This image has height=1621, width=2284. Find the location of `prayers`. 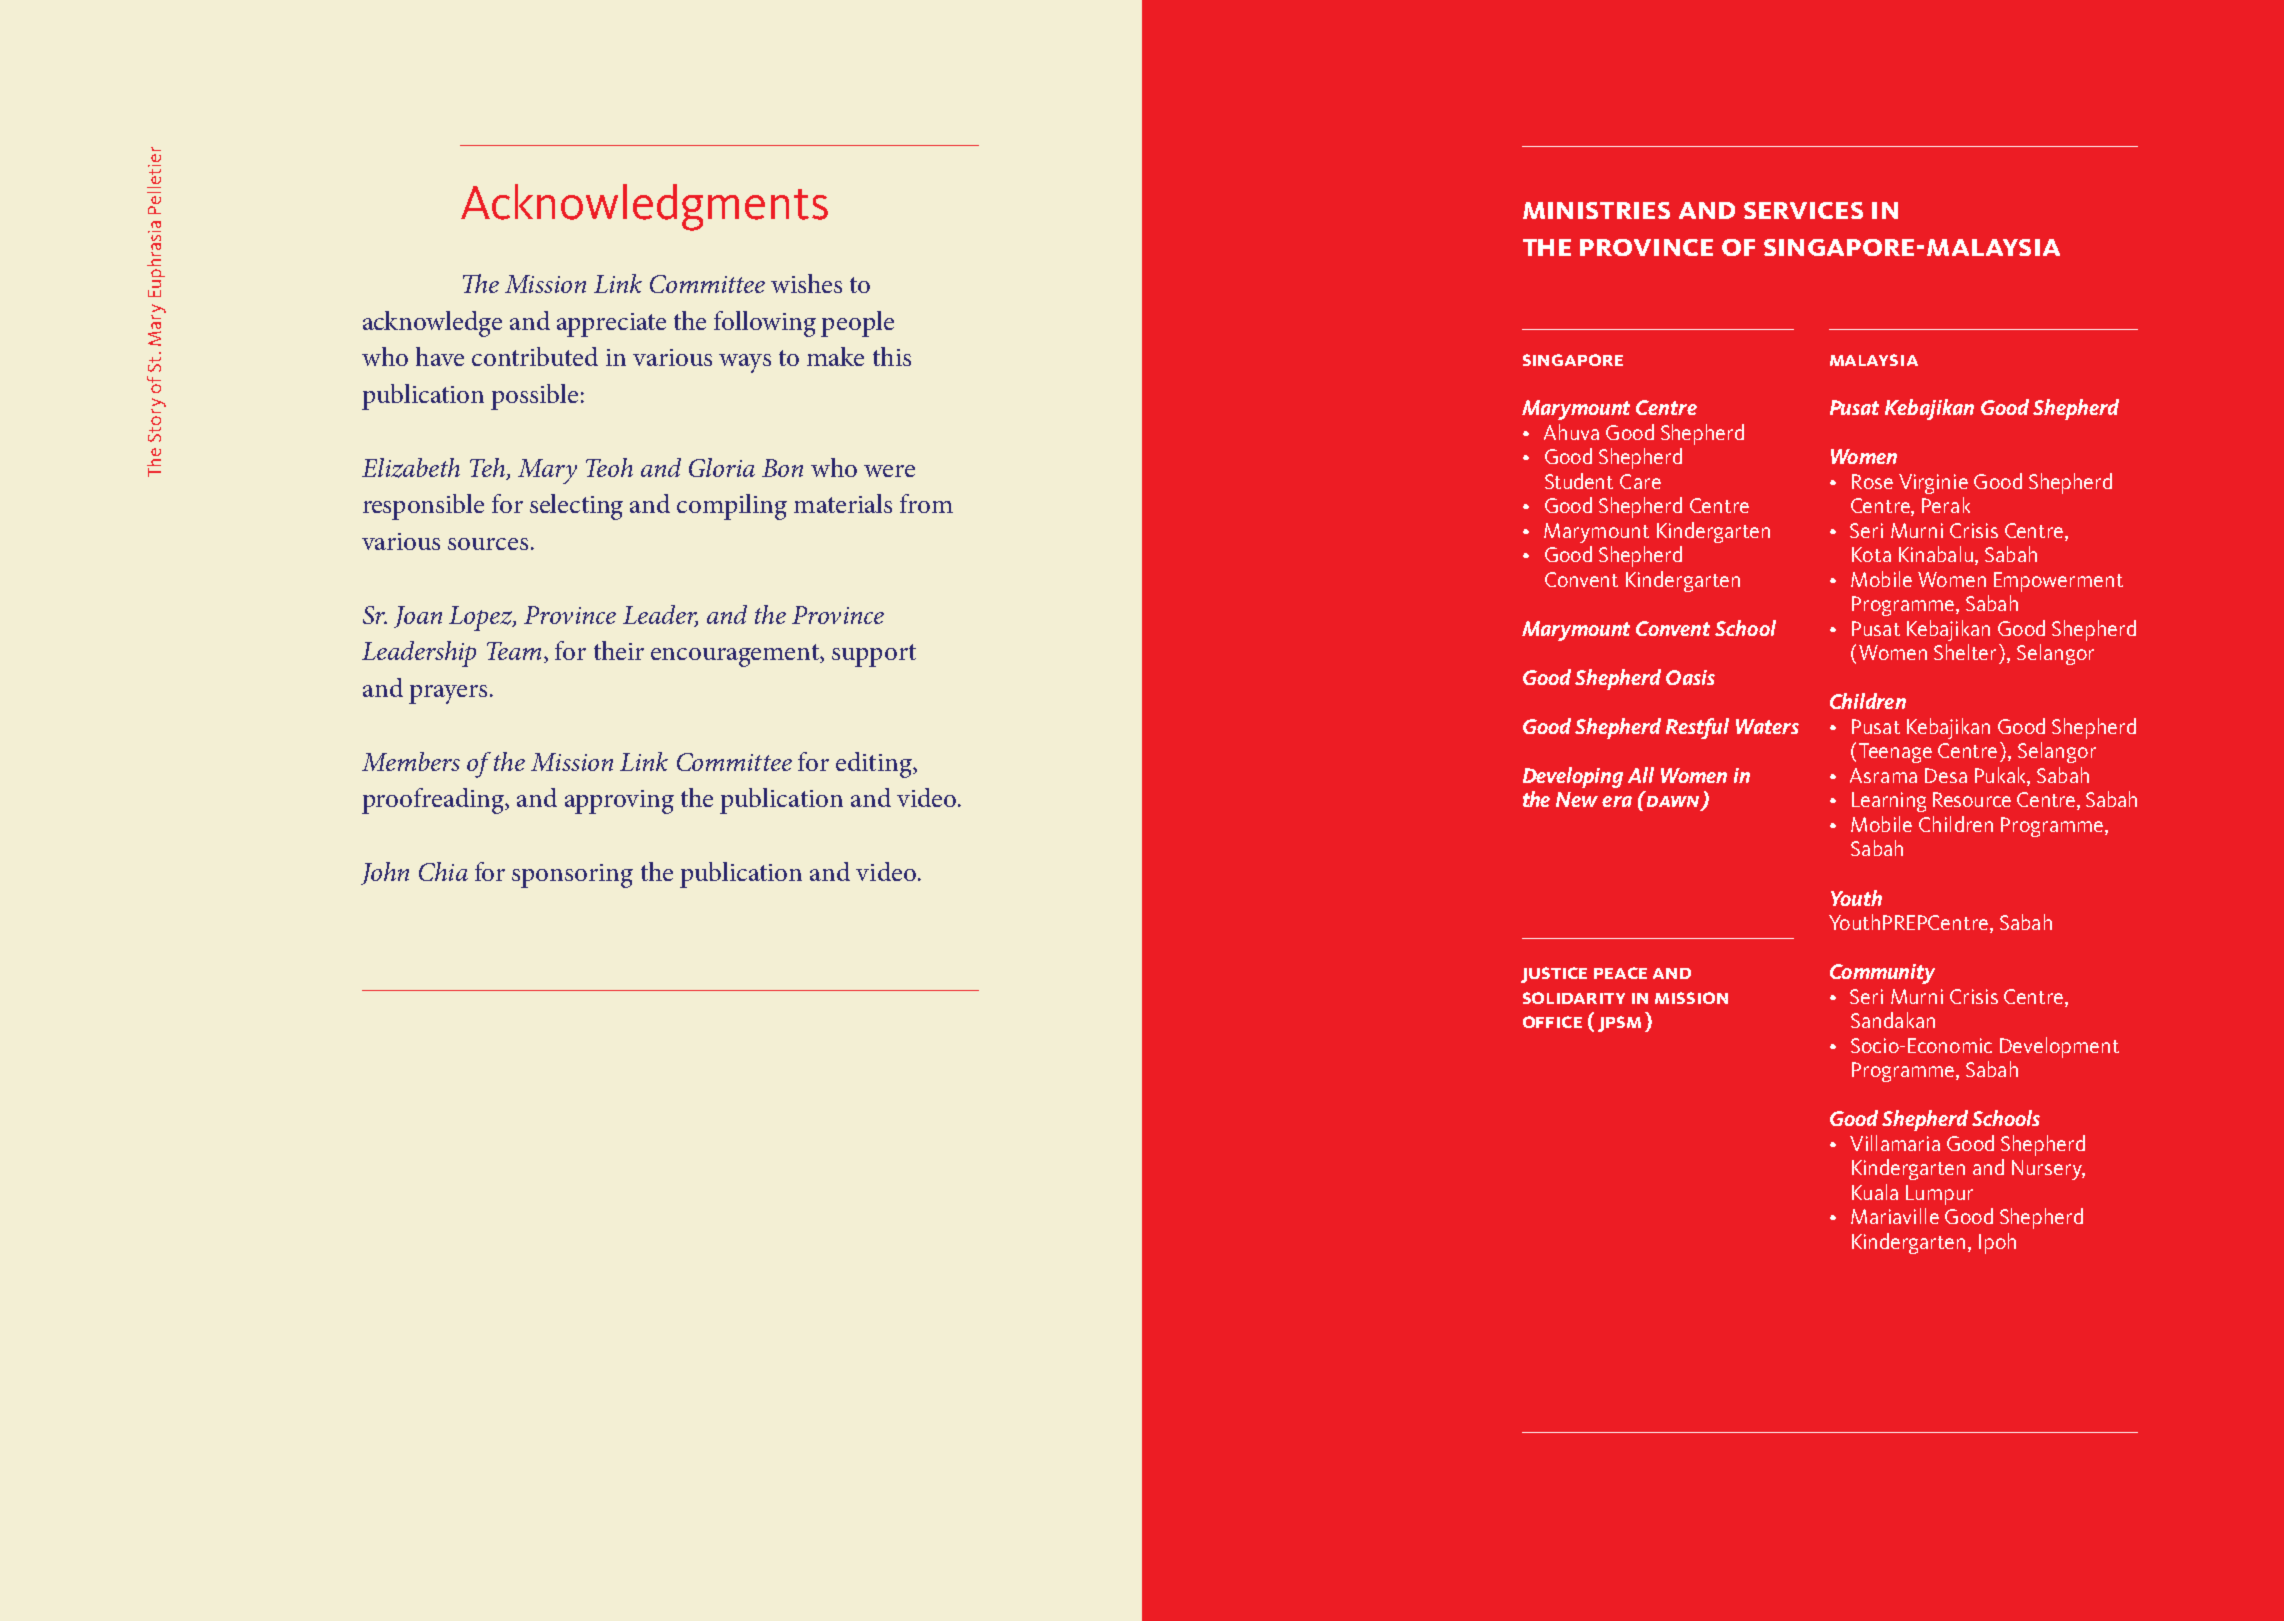

prayers is located at coordinates (448, 694).
